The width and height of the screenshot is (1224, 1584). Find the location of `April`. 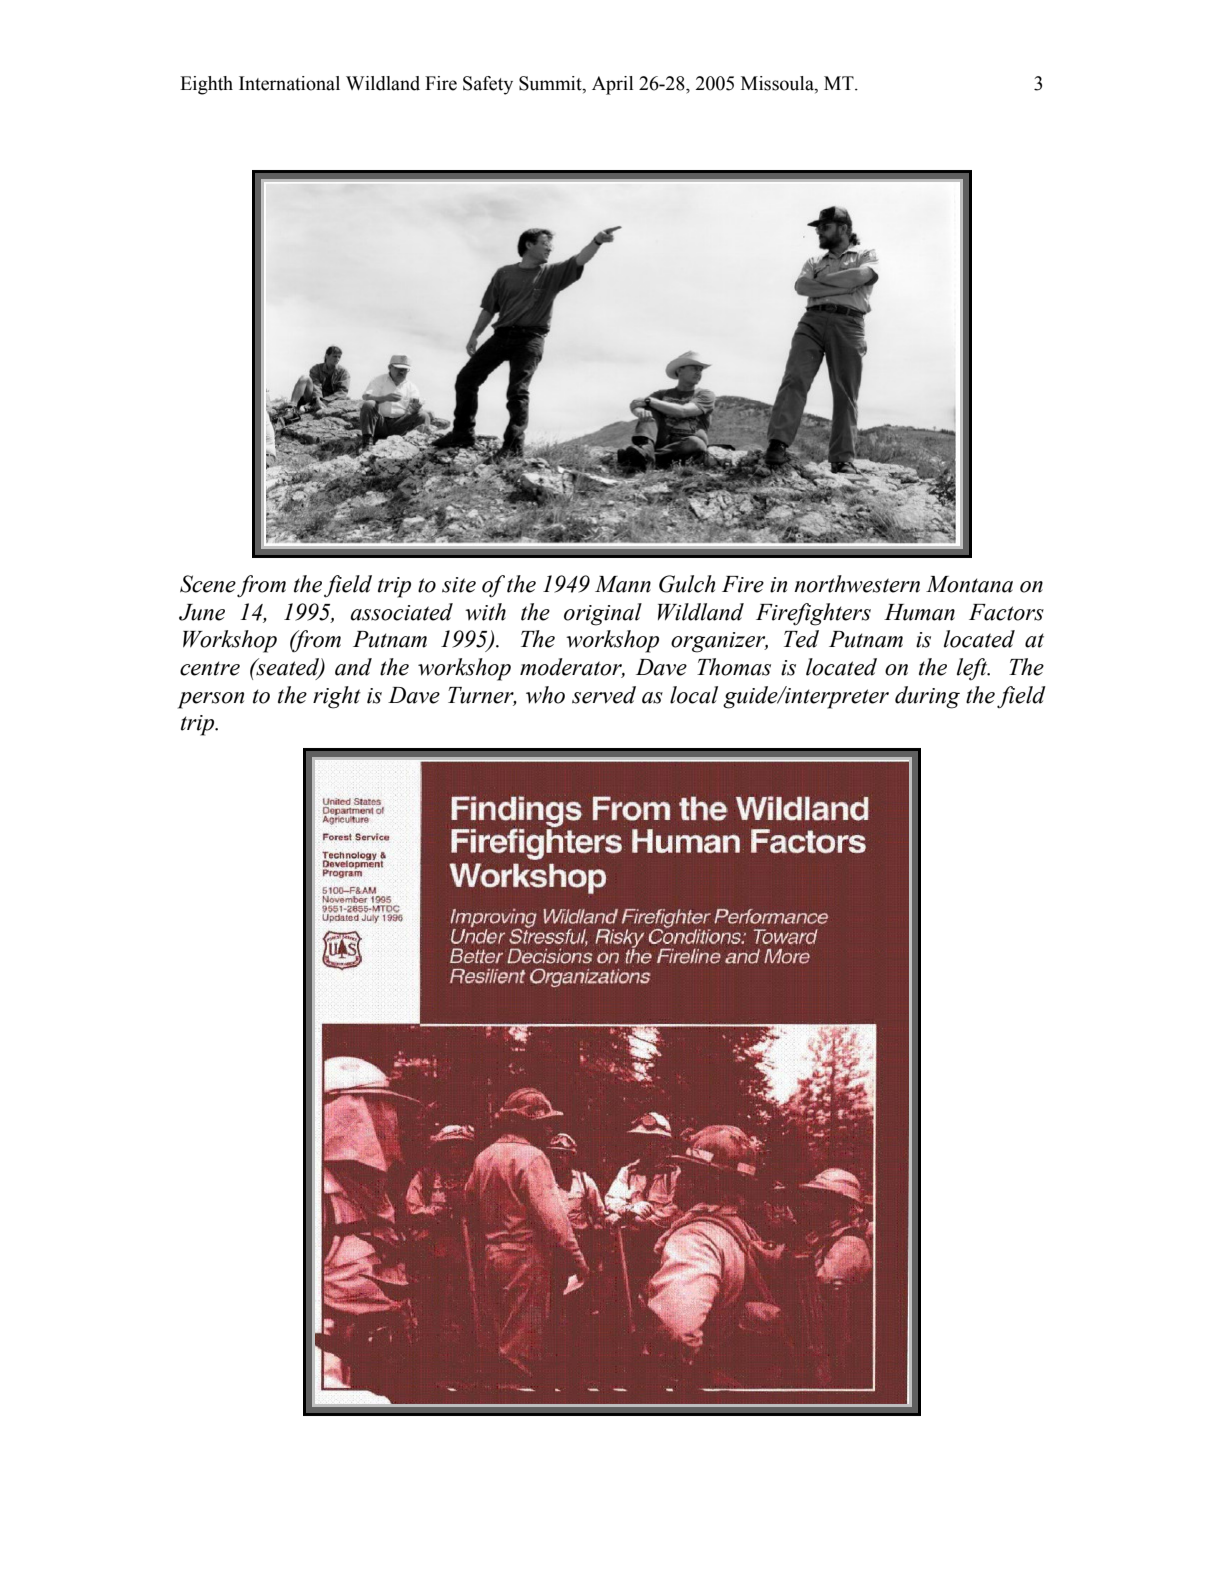

April is located at coordinates (612, 85).
